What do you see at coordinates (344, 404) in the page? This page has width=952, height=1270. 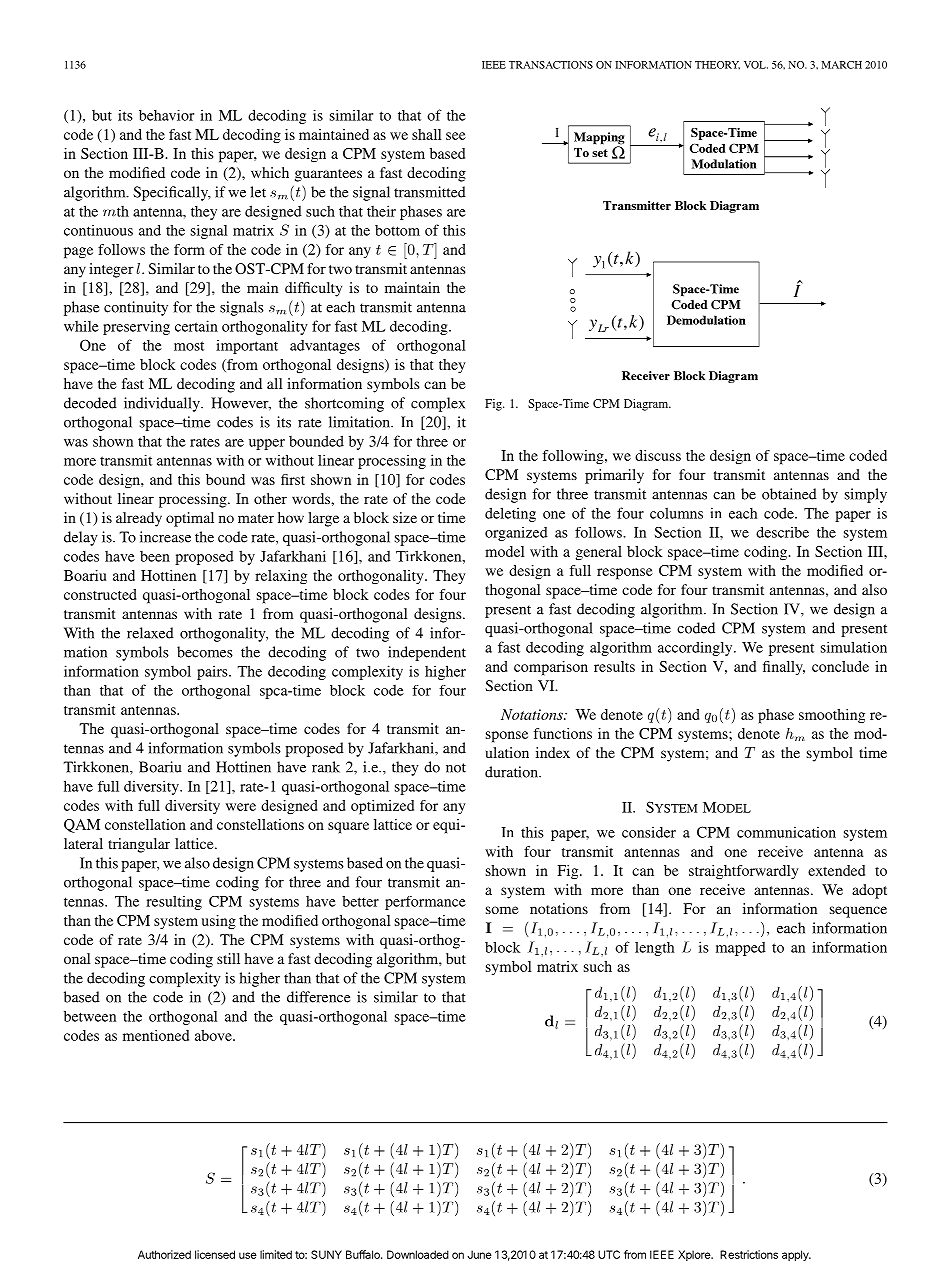 I see `shortcoming` at bounding box center [344, 404].
